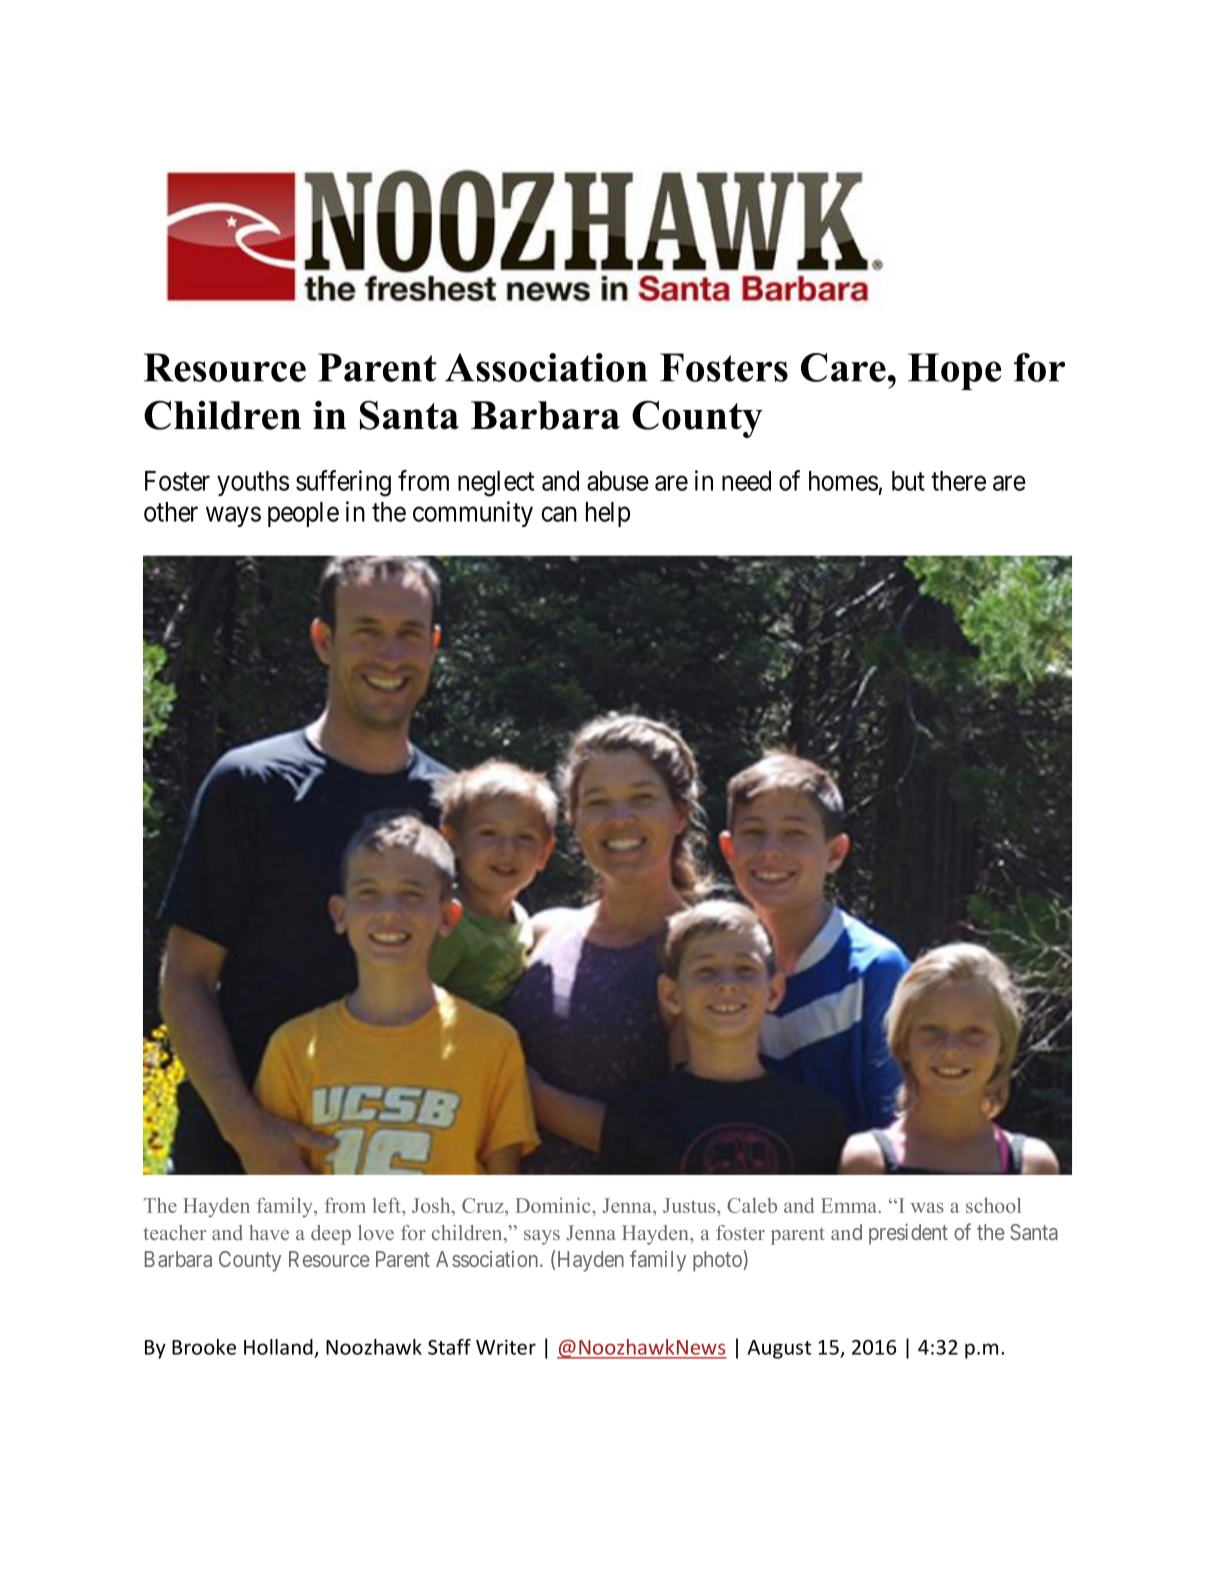 This document has width=1215, height=1572. What do you see at coordinates (618, 481) in the document?
I see `abuse` at bounding box center [618, 481].
